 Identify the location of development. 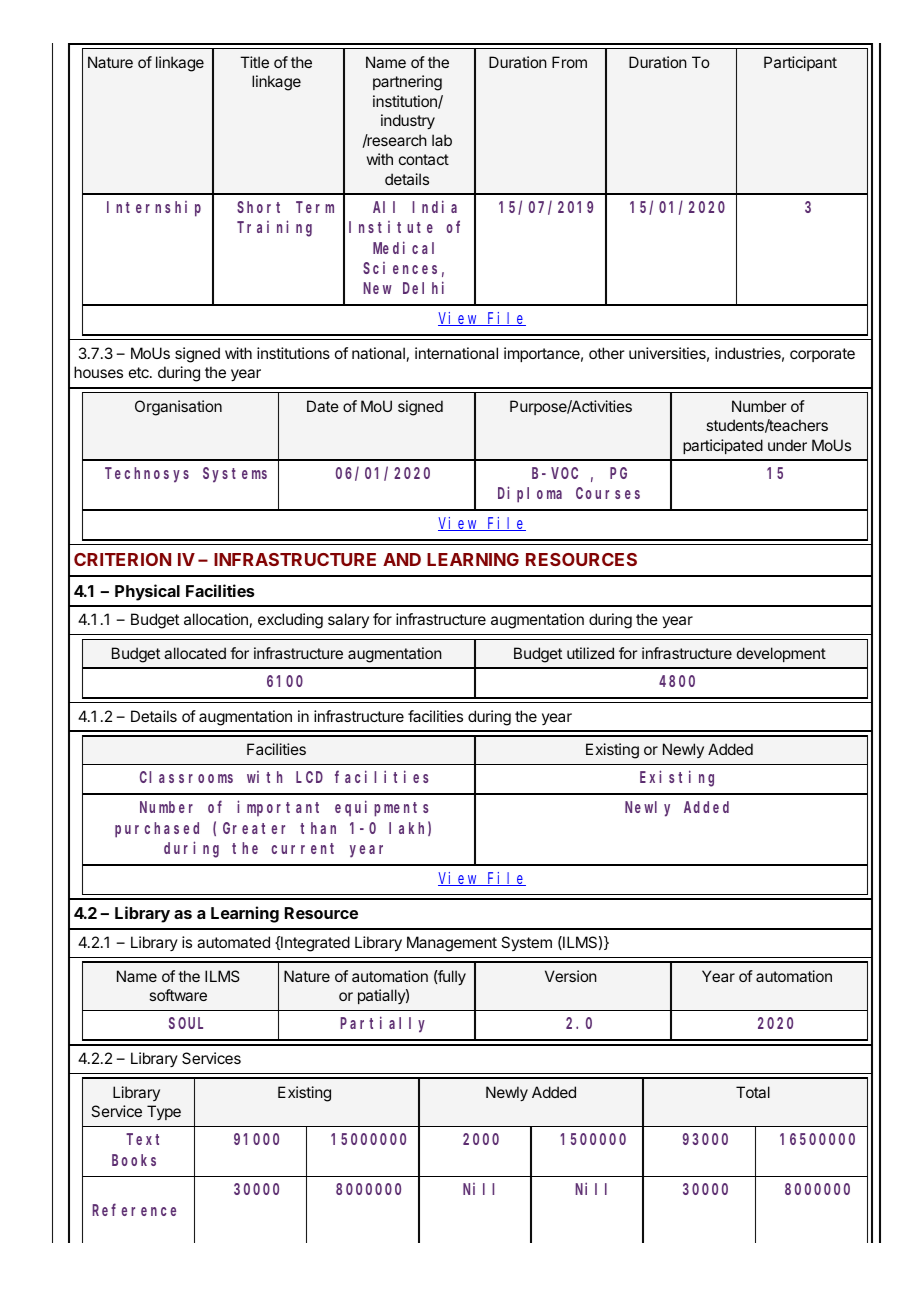
(781, 654).
